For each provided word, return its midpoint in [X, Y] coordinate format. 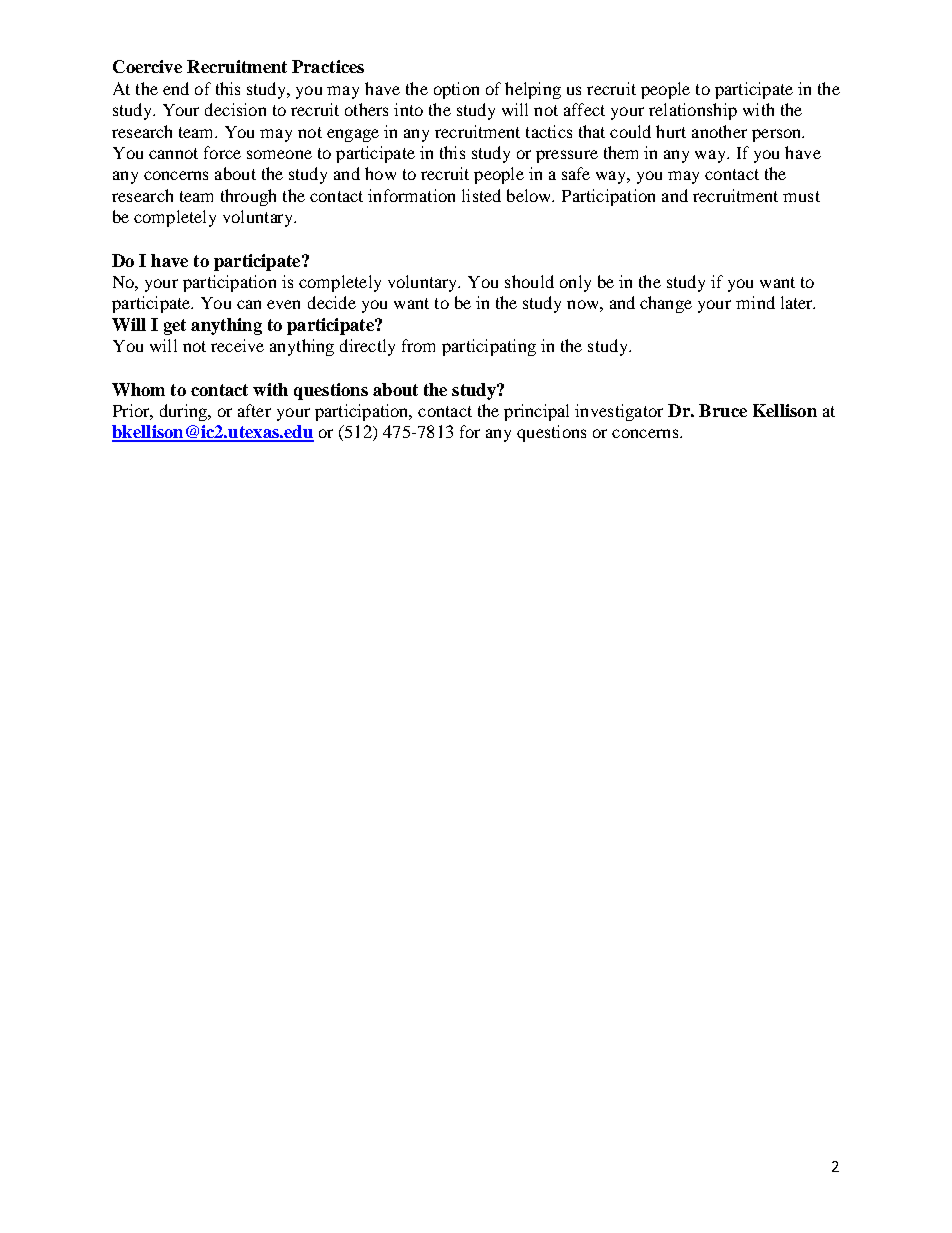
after [254, 410]
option [456, 90]
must [801, 196]
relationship [693, 111]
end [176, 88]
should [529, 281]
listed [481, 195]
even [283, 304]
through [248, 197]
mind [755, 302]
